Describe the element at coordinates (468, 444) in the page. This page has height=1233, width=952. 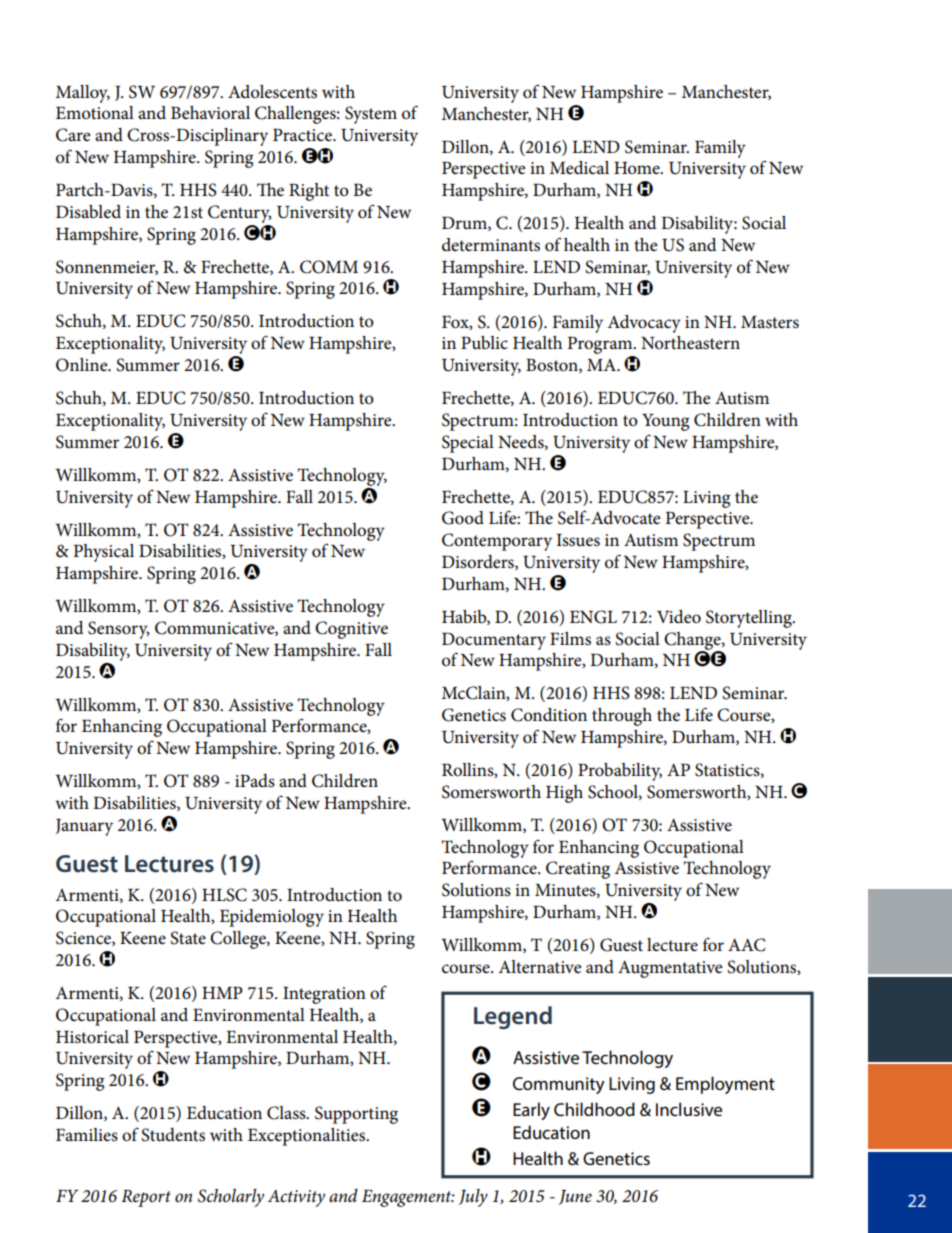
I see `Special` at that location.
